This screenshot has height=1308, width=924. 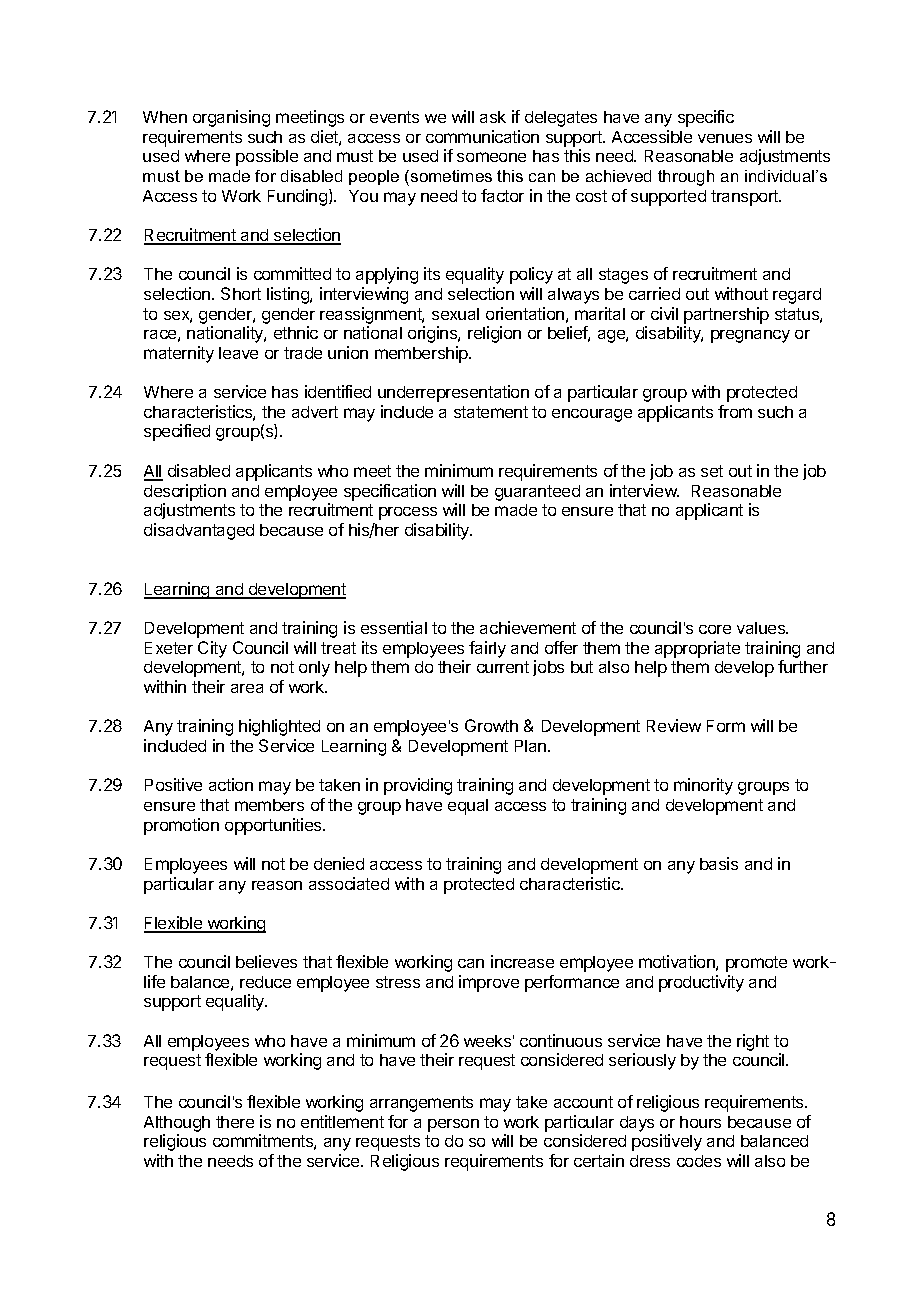 I want to click on increase, so click(x=522, y=961).
